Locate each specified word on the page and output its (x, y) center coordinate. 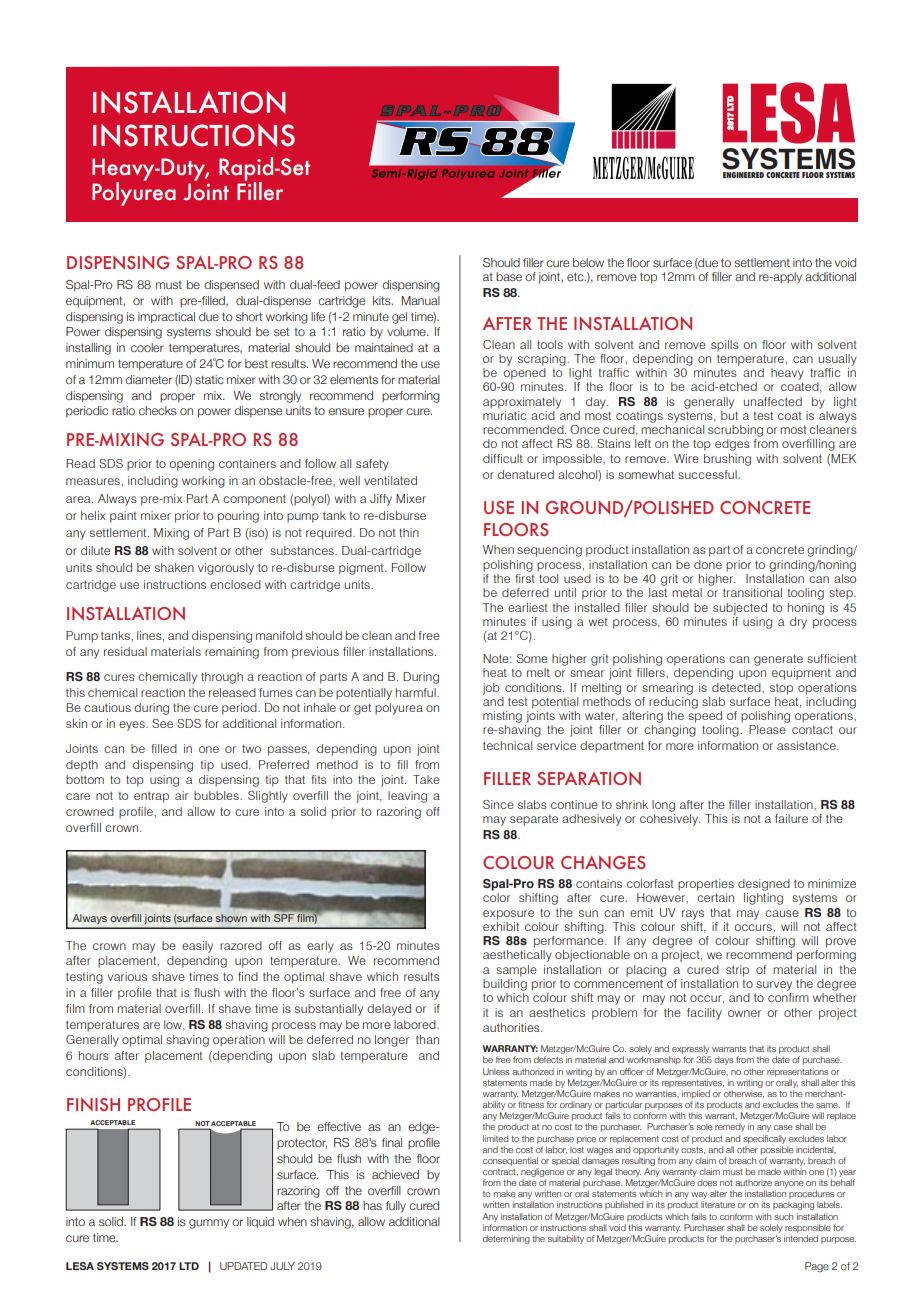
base (509, 276)
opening (191, 465)
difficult (503, 458)
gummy (209, 1224)
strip (737, 971)
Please (767, 729)
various (127, 976)
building (505, 985)
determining (506, 1239)
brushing (727, 460)
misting (502, 717)
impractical (166, 318)
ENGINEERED (743, 173)
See (162, 723)
